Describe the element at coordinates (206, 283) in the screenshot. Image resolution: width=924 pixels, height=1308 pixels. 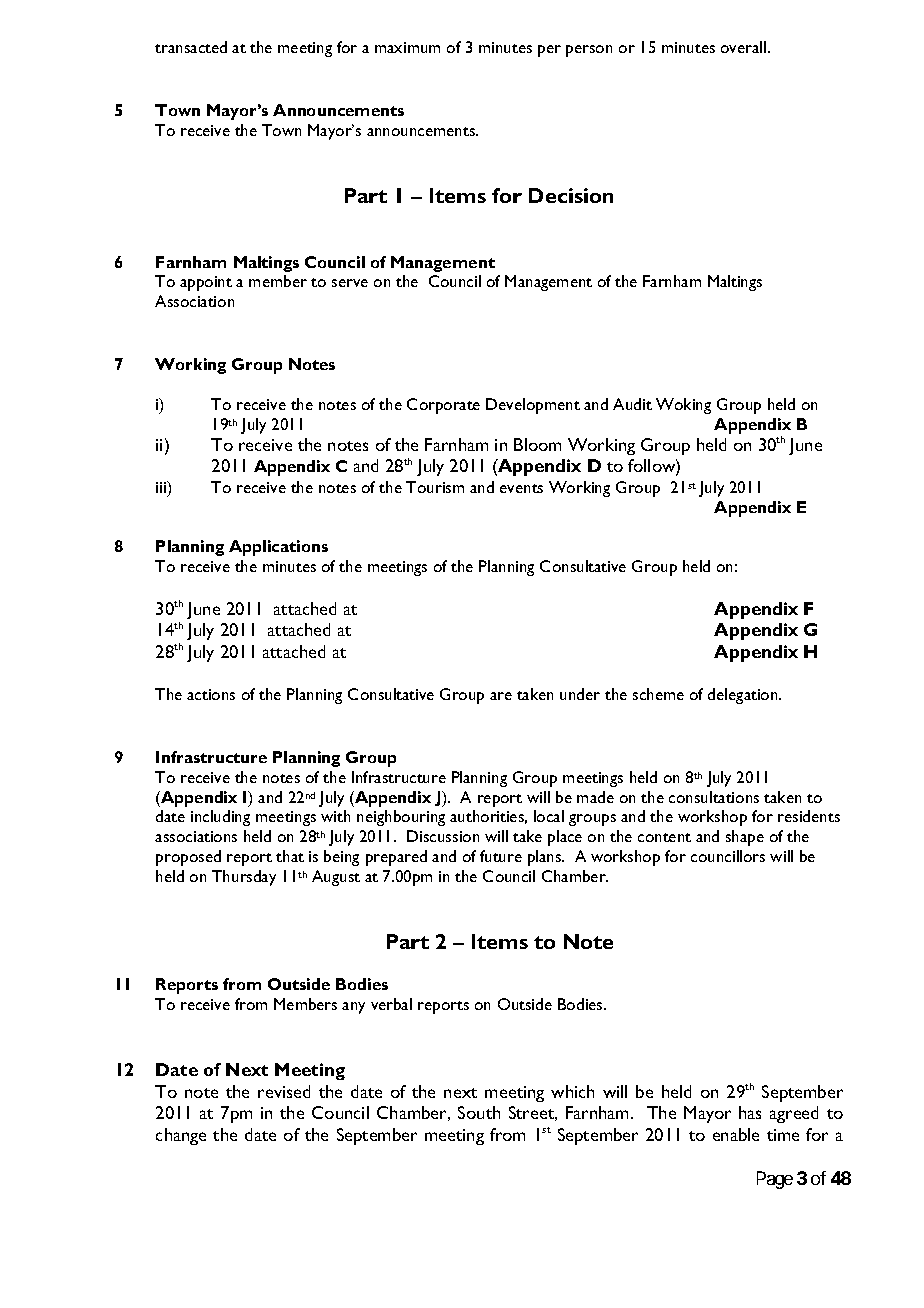
I see `appoint` at that location.
